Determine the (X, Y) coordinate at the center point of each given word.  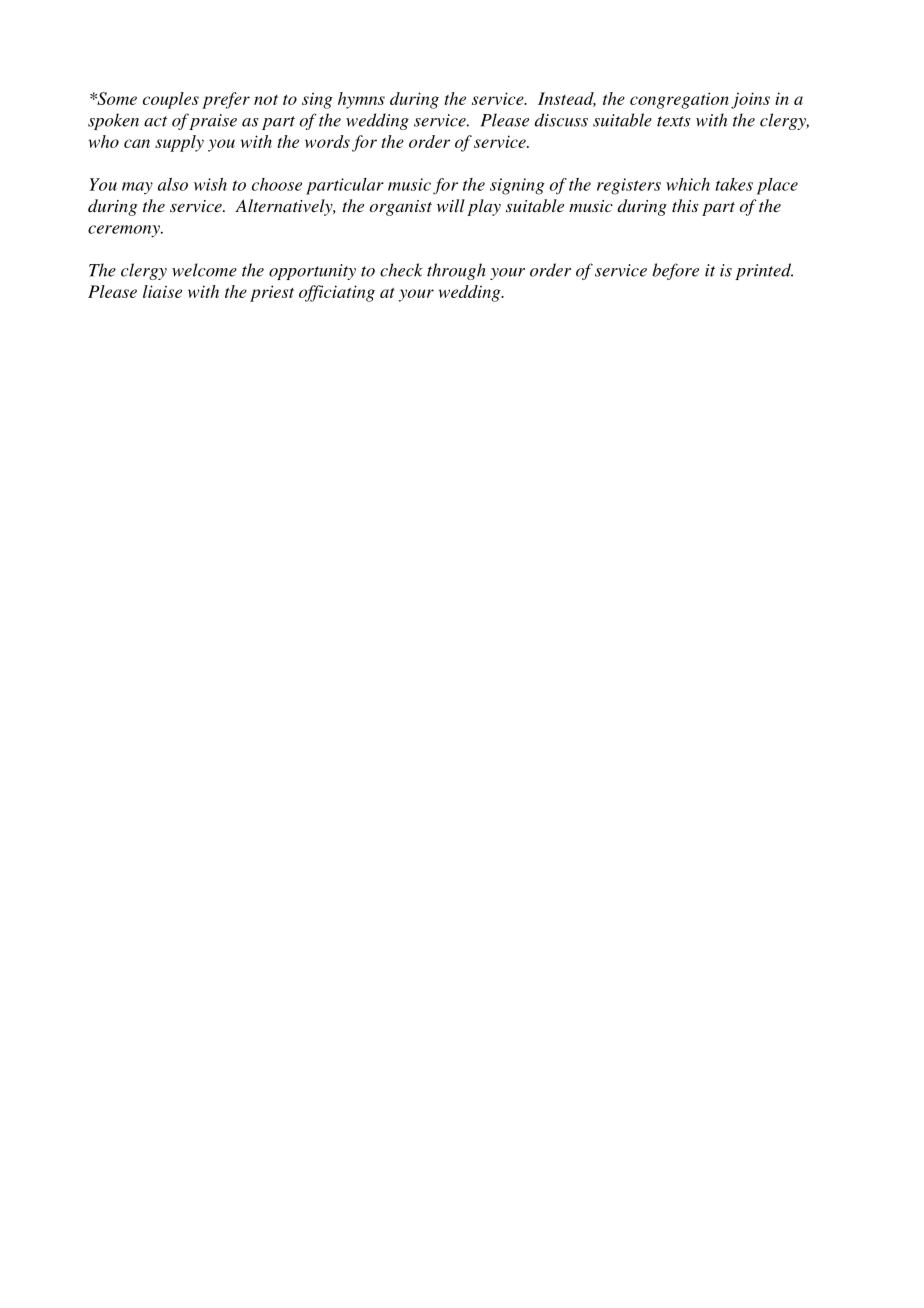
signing (517, 186)
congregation (679, 100)
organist (400, 208)
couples (171, 100)
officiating (337, 293)
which (688, 184)
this (685, 205)
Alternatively (285, 207)
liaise (162, 291)
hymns (361, 100)
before (675, 271)
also (173, 184)
